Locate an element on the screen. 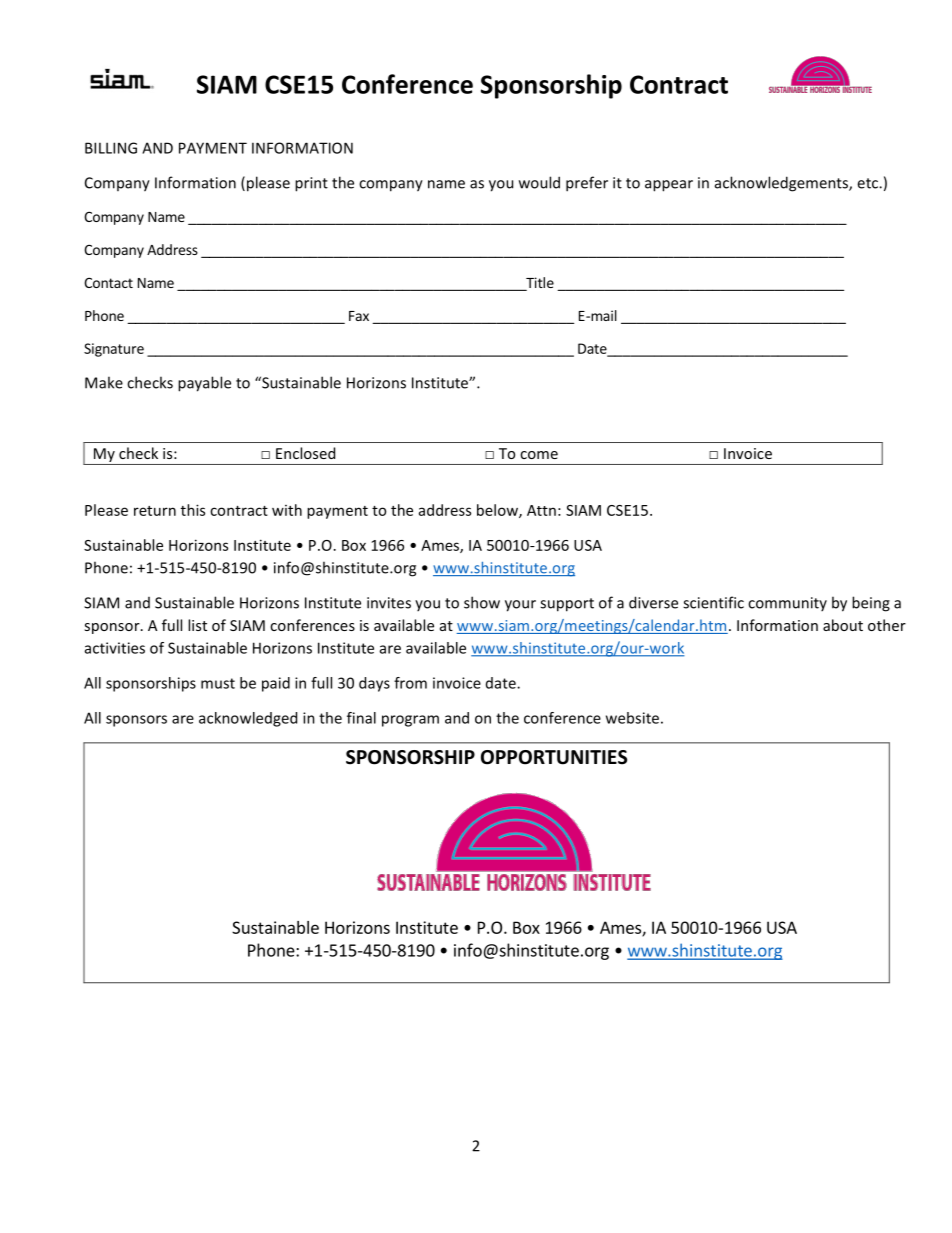 The image size is (952, 1233). Enclosed is located at coordinates (305, 453).
